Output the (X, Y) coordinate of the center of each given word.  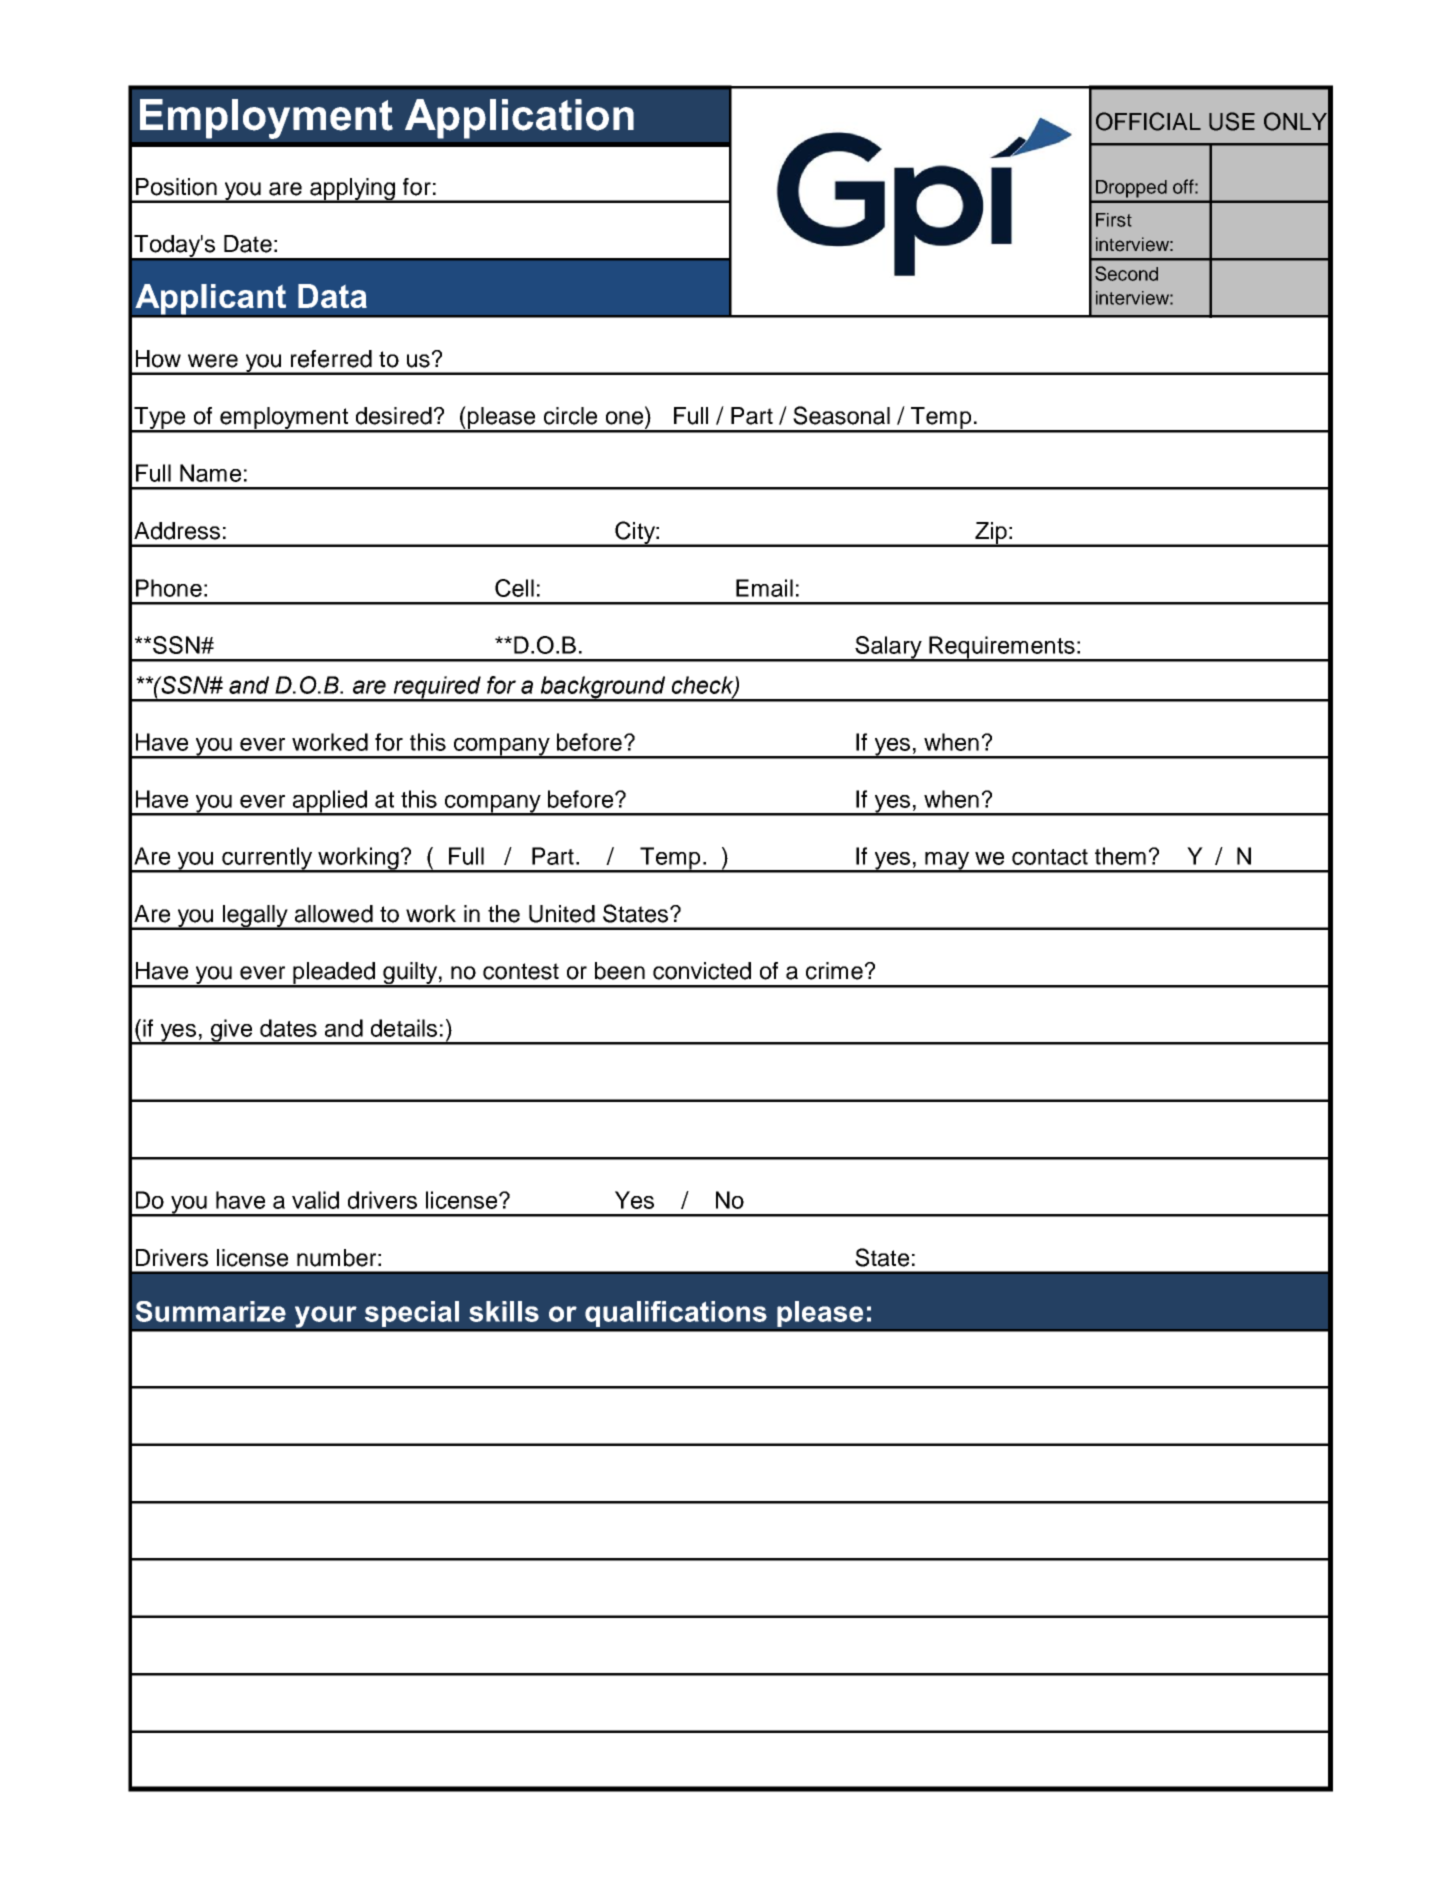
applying (352, 190)
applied (330, 802)
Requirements (1002, 648)
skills (504, 1311)
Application (519, 119)
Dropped (1131, 188)
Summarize (211, 1311)
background (602, 688)
